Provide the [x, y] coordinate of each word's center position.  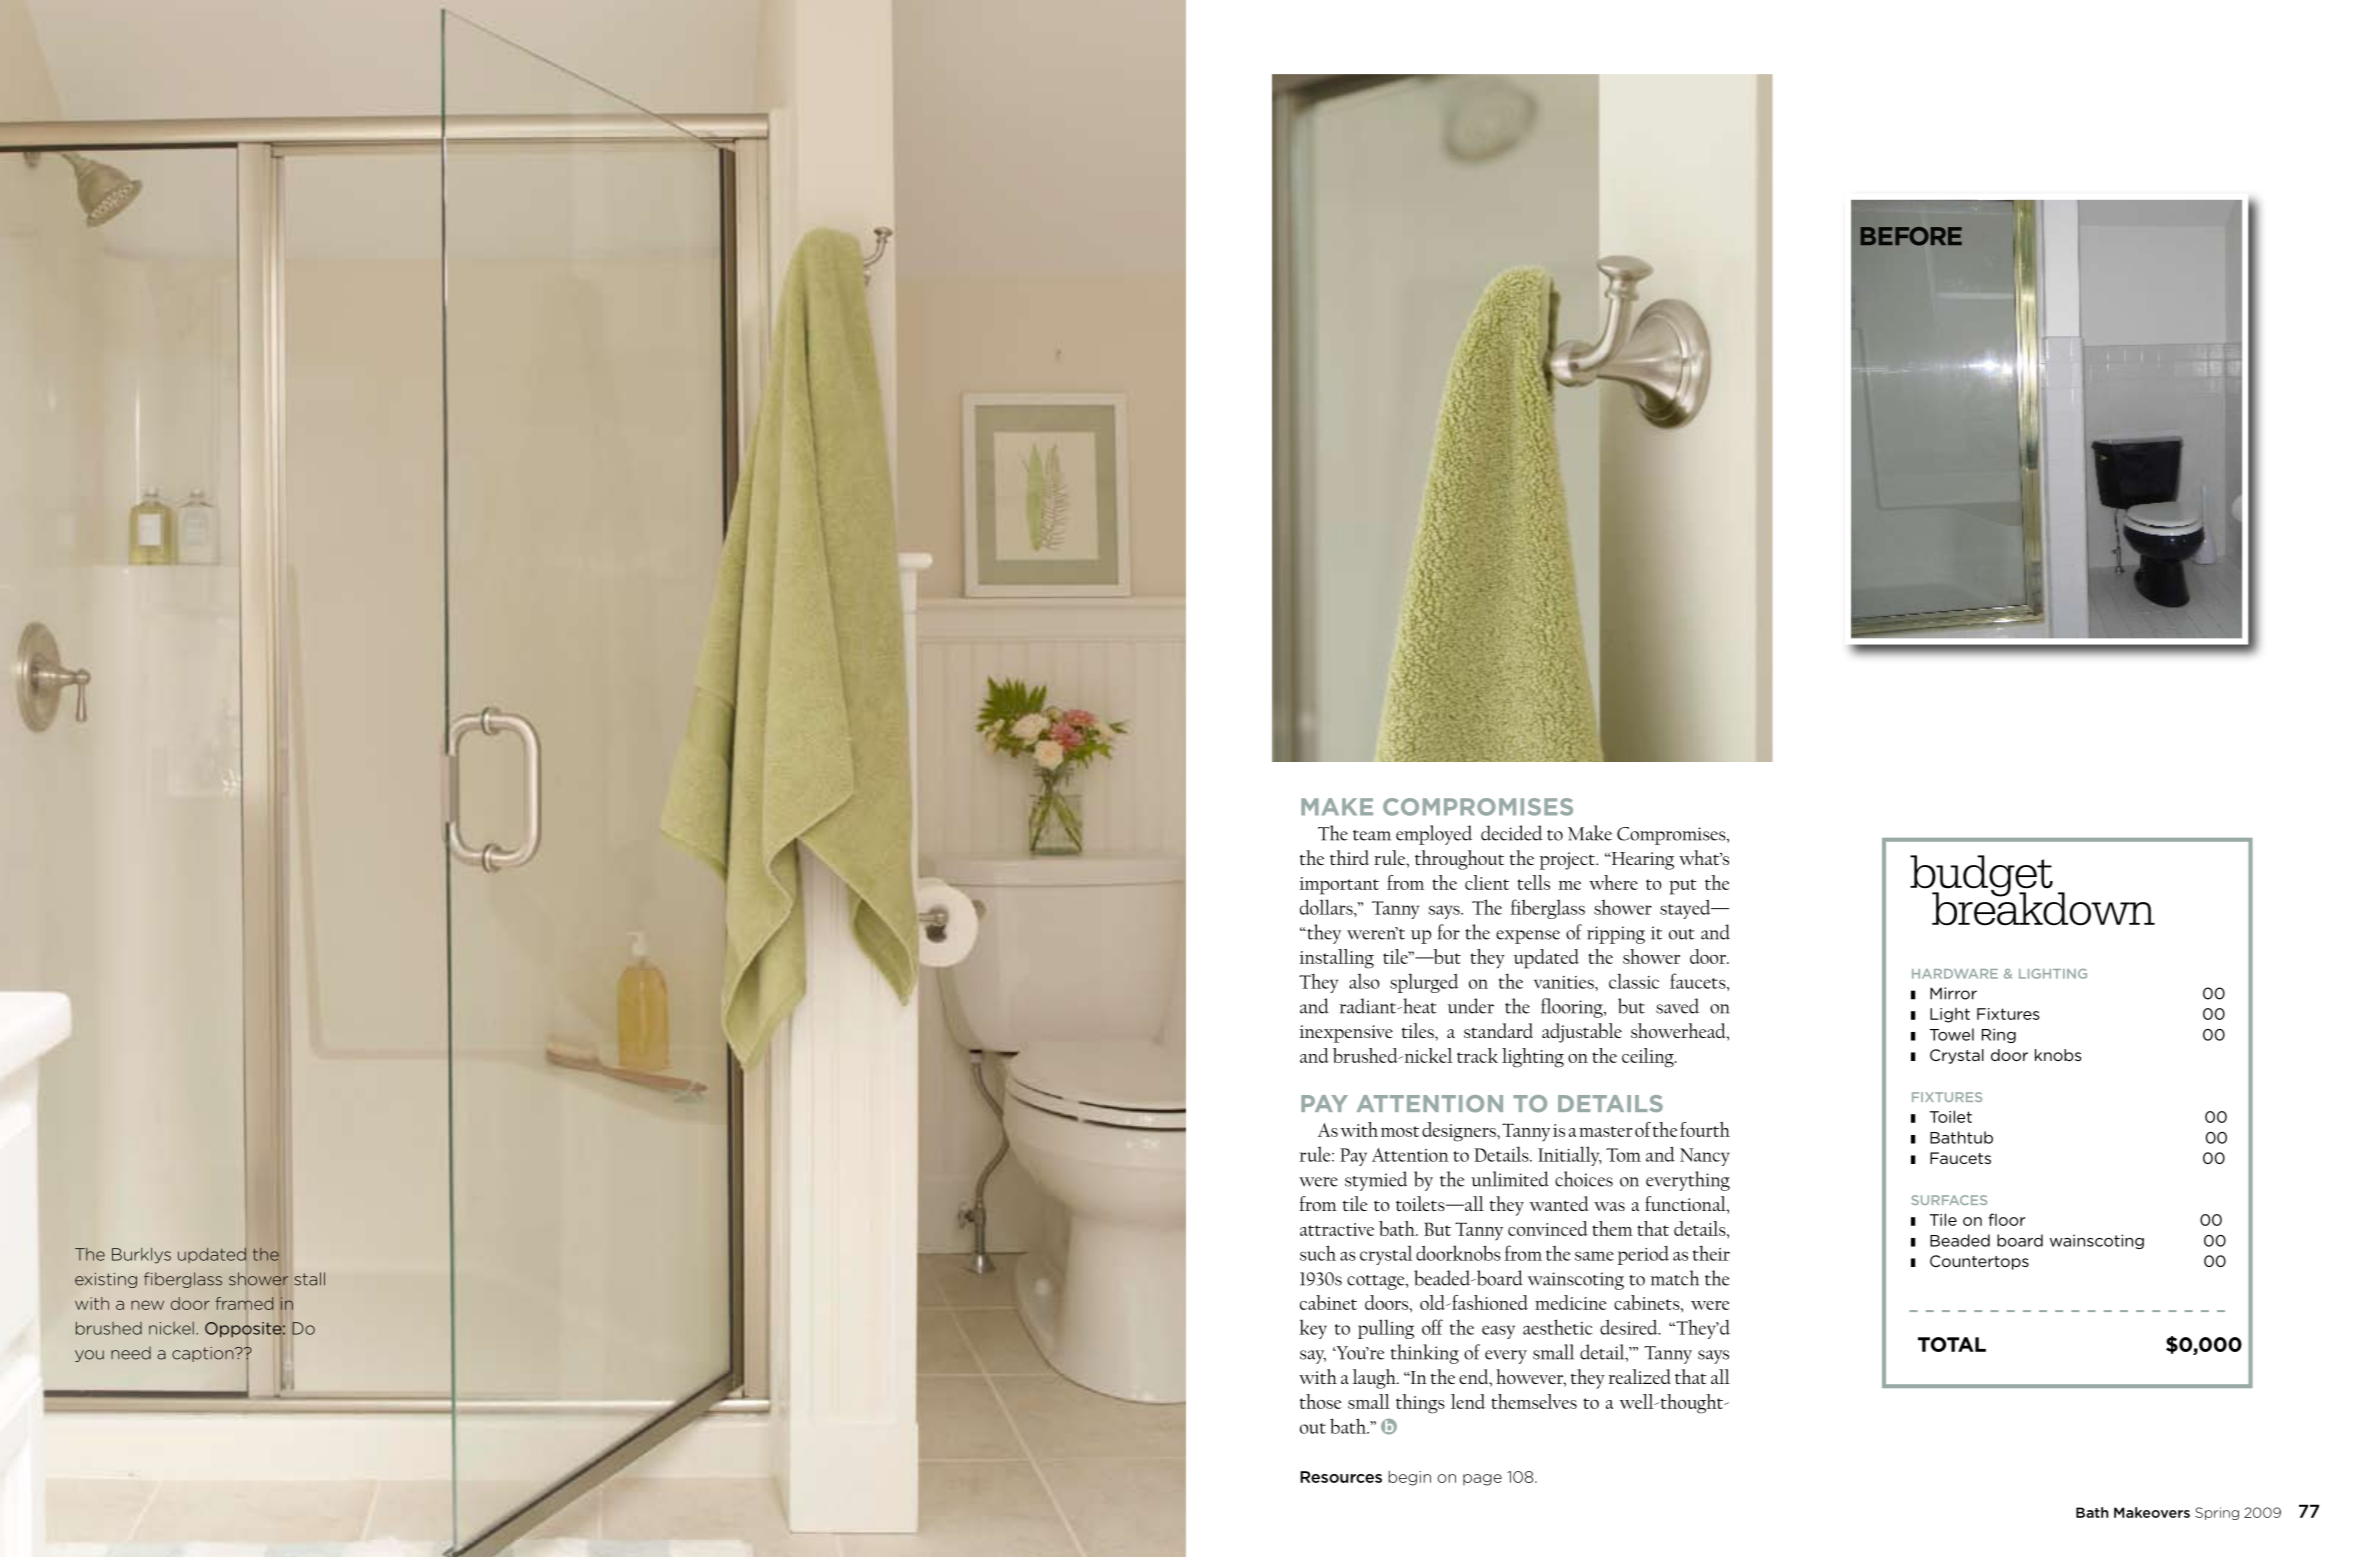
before [1911, 236]
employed [1434, 835]
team [1372, 835]
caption [204, 1354]
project [1568, 861]
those [1320, 1401]
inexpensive [1346, 1034]
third [1349, 857]
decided [1512, 833]
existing [106, 1280]
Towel [1952, 1034]
